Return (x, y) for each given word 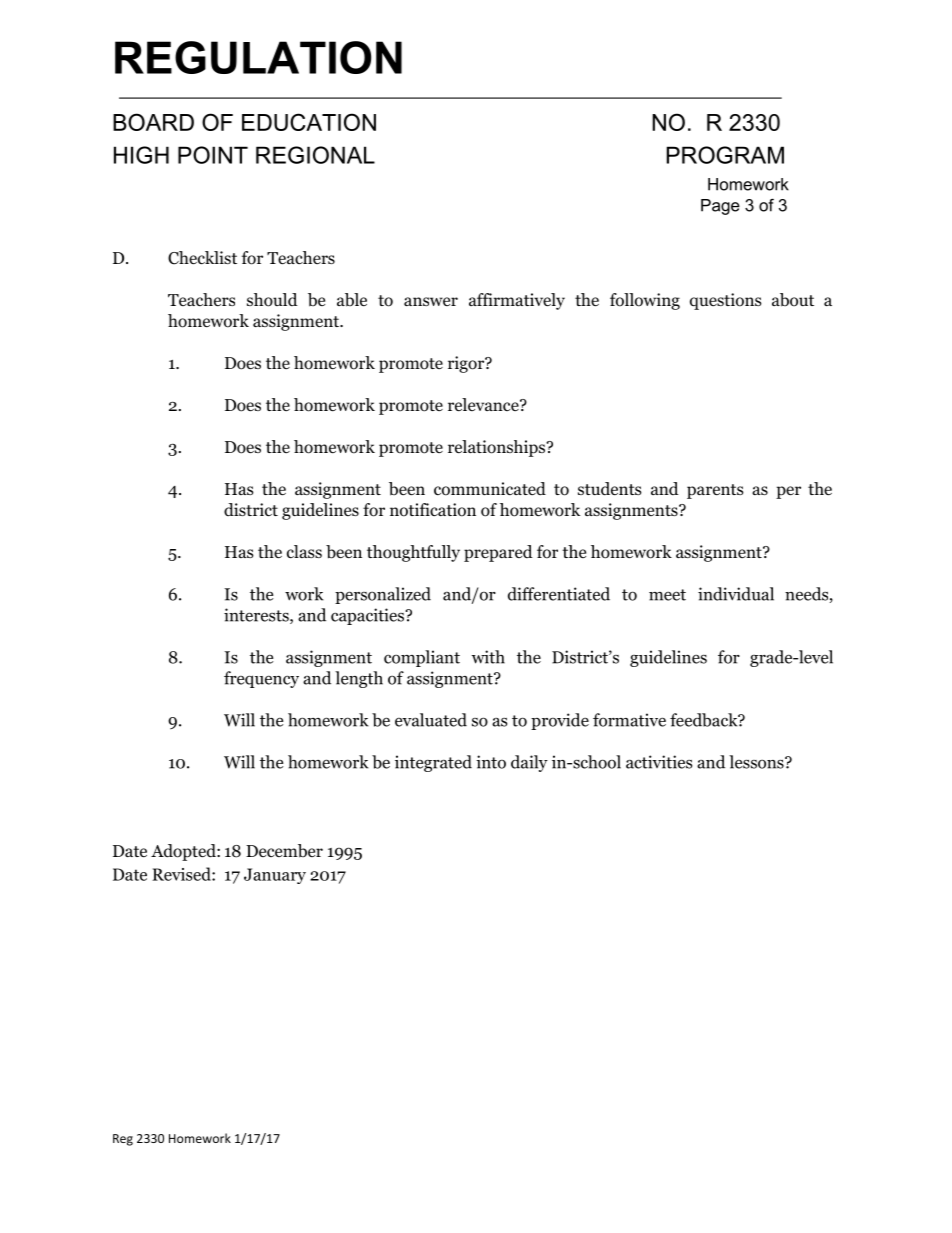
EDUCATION (309, 122)
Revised (182, 874)
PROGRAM (725, 155)
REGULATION (258, 57)
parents (715, 491)
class (304, 552)
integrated (433, 763)
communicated (490, 489)
